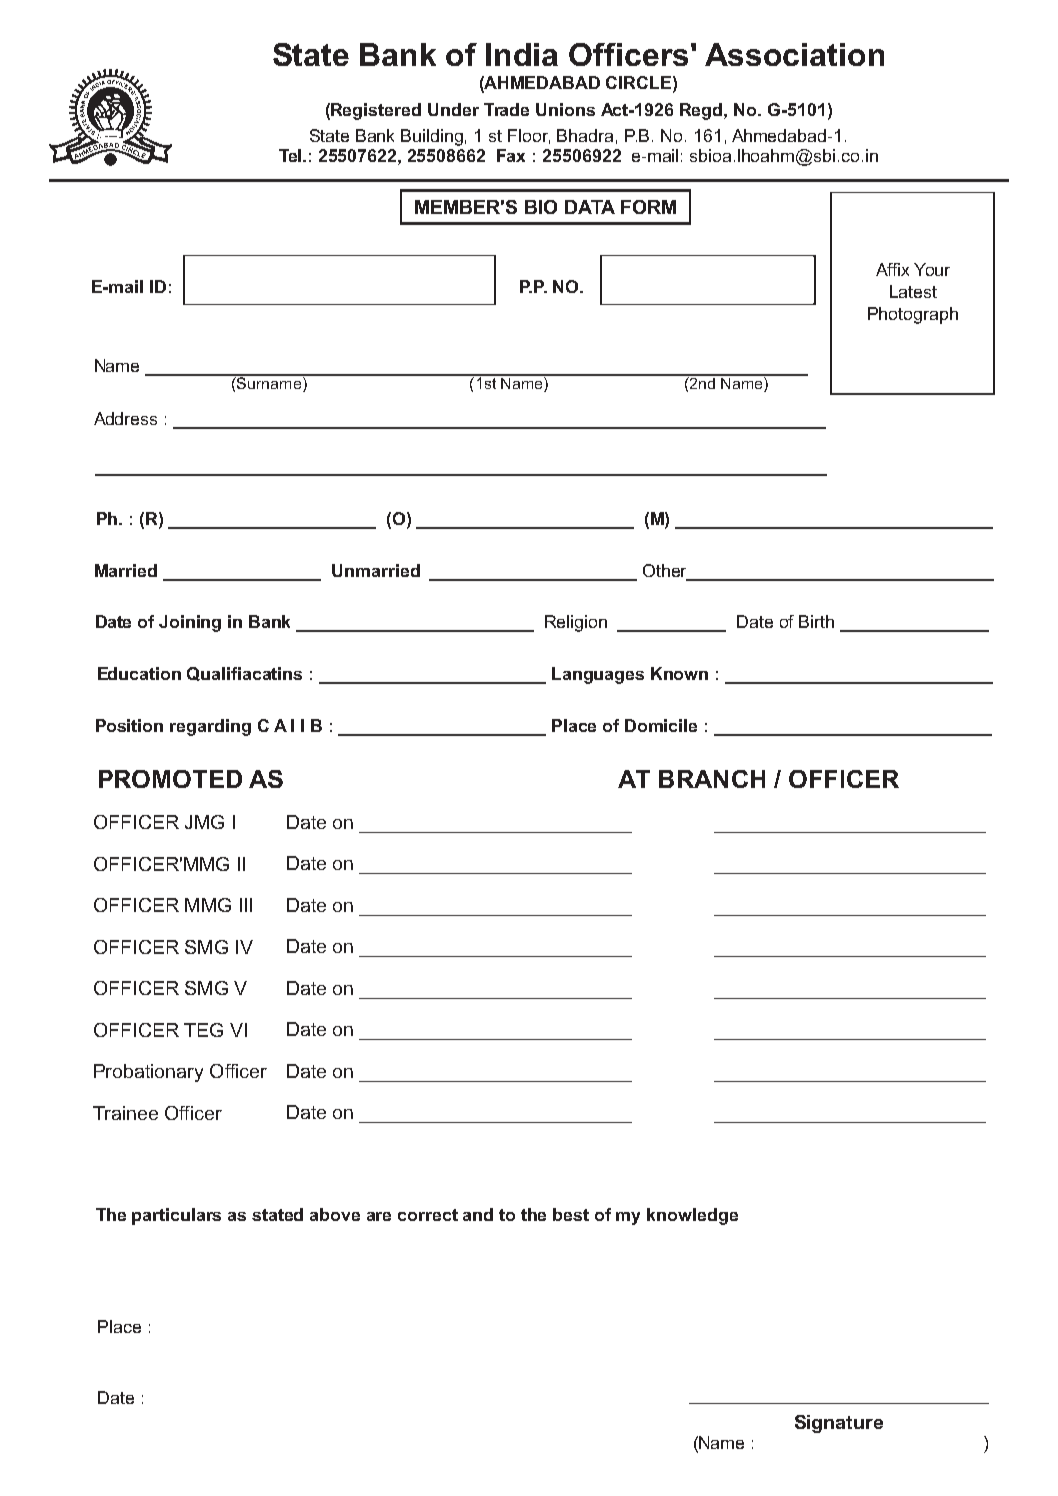 This image has height=1496, width=1058. Describe the element at coordinates (839, 1424) in the image. I see `Signature` at that location.
